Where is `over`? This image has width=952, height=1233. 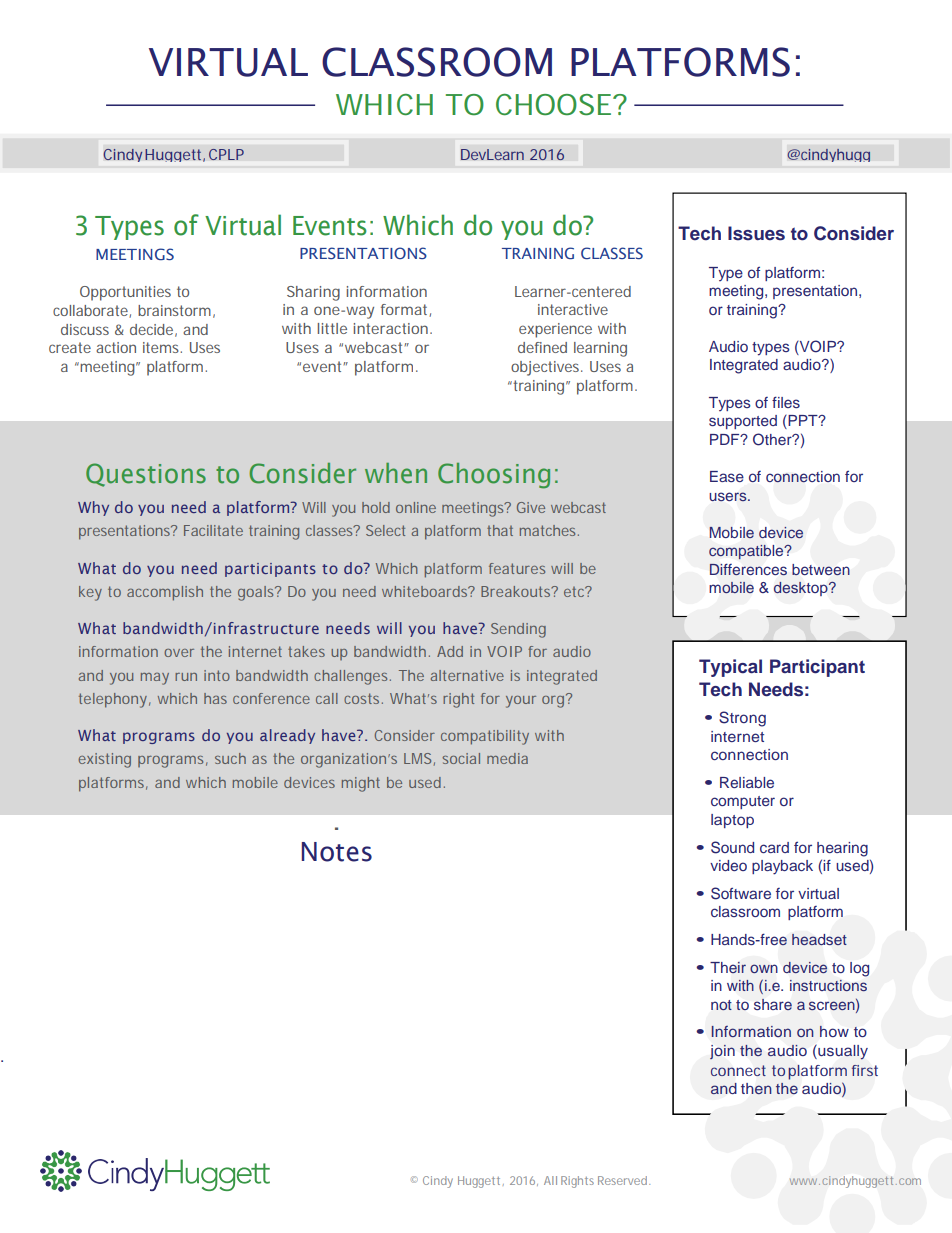
over is located at coordinates (179, 653).
